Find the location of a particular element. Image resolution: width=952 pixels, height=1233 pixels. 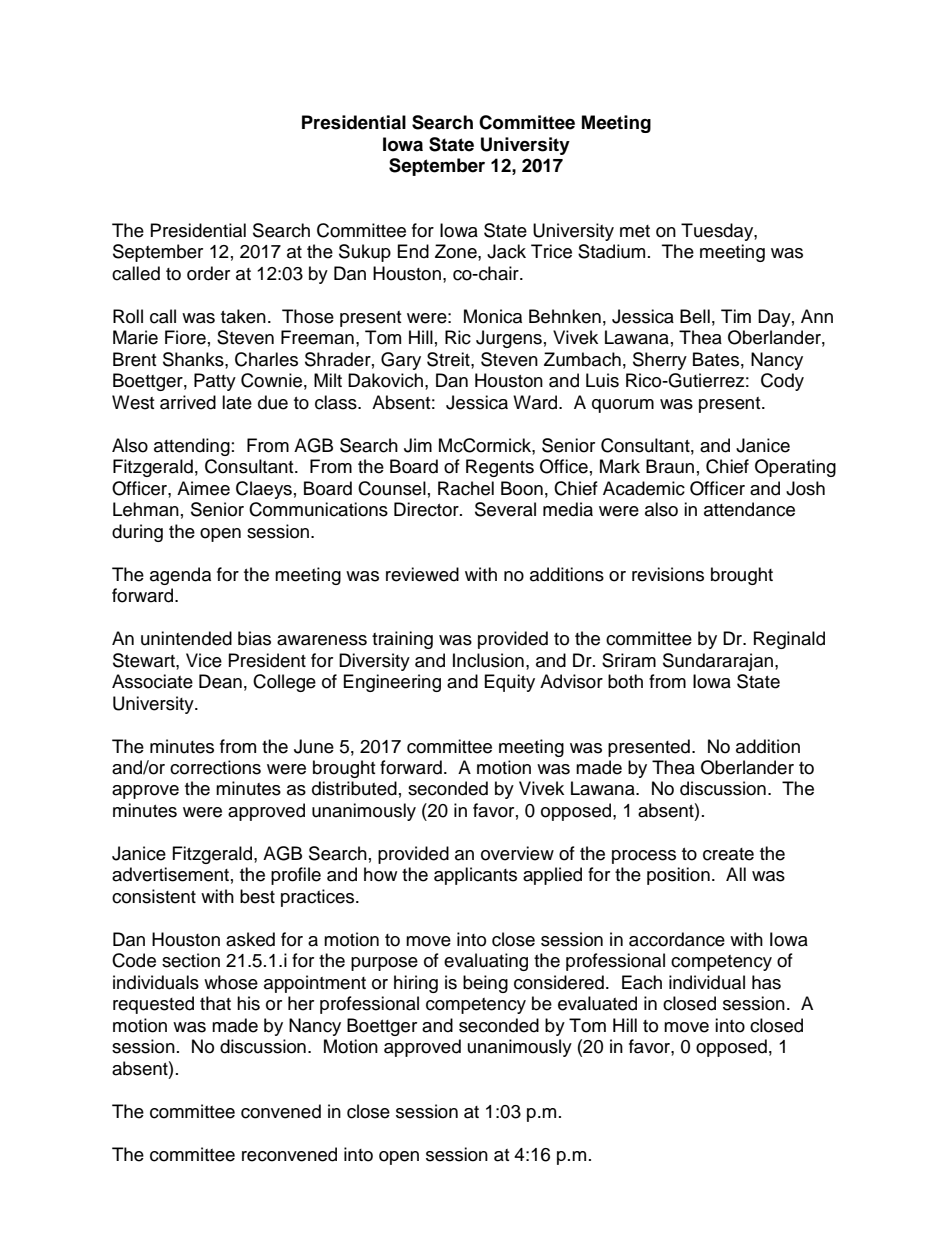

attendance is located at coordinates (749, 509).
